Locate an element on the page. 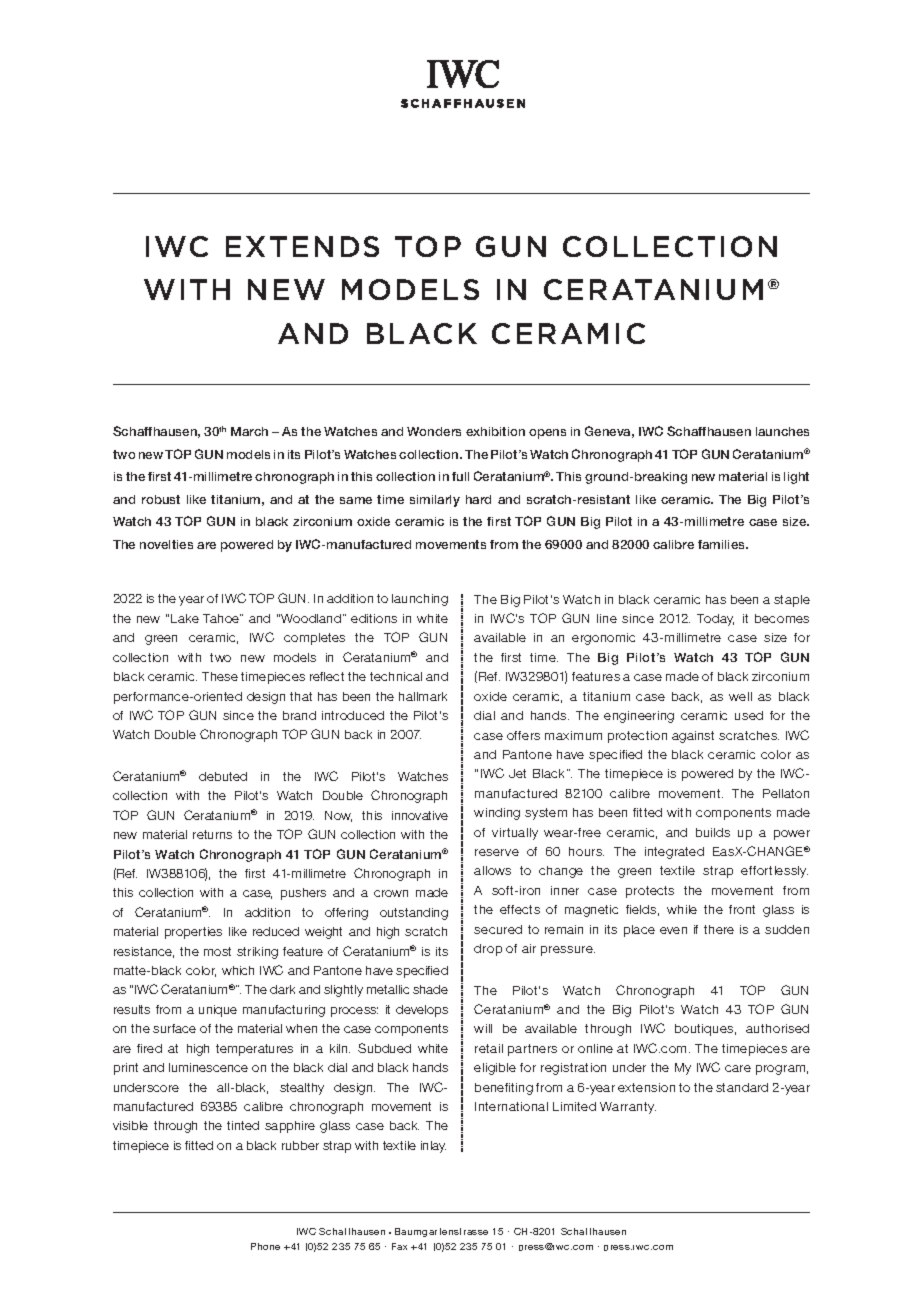 The image size is (924, 1308). launches is located at coordinates (782, 431).
